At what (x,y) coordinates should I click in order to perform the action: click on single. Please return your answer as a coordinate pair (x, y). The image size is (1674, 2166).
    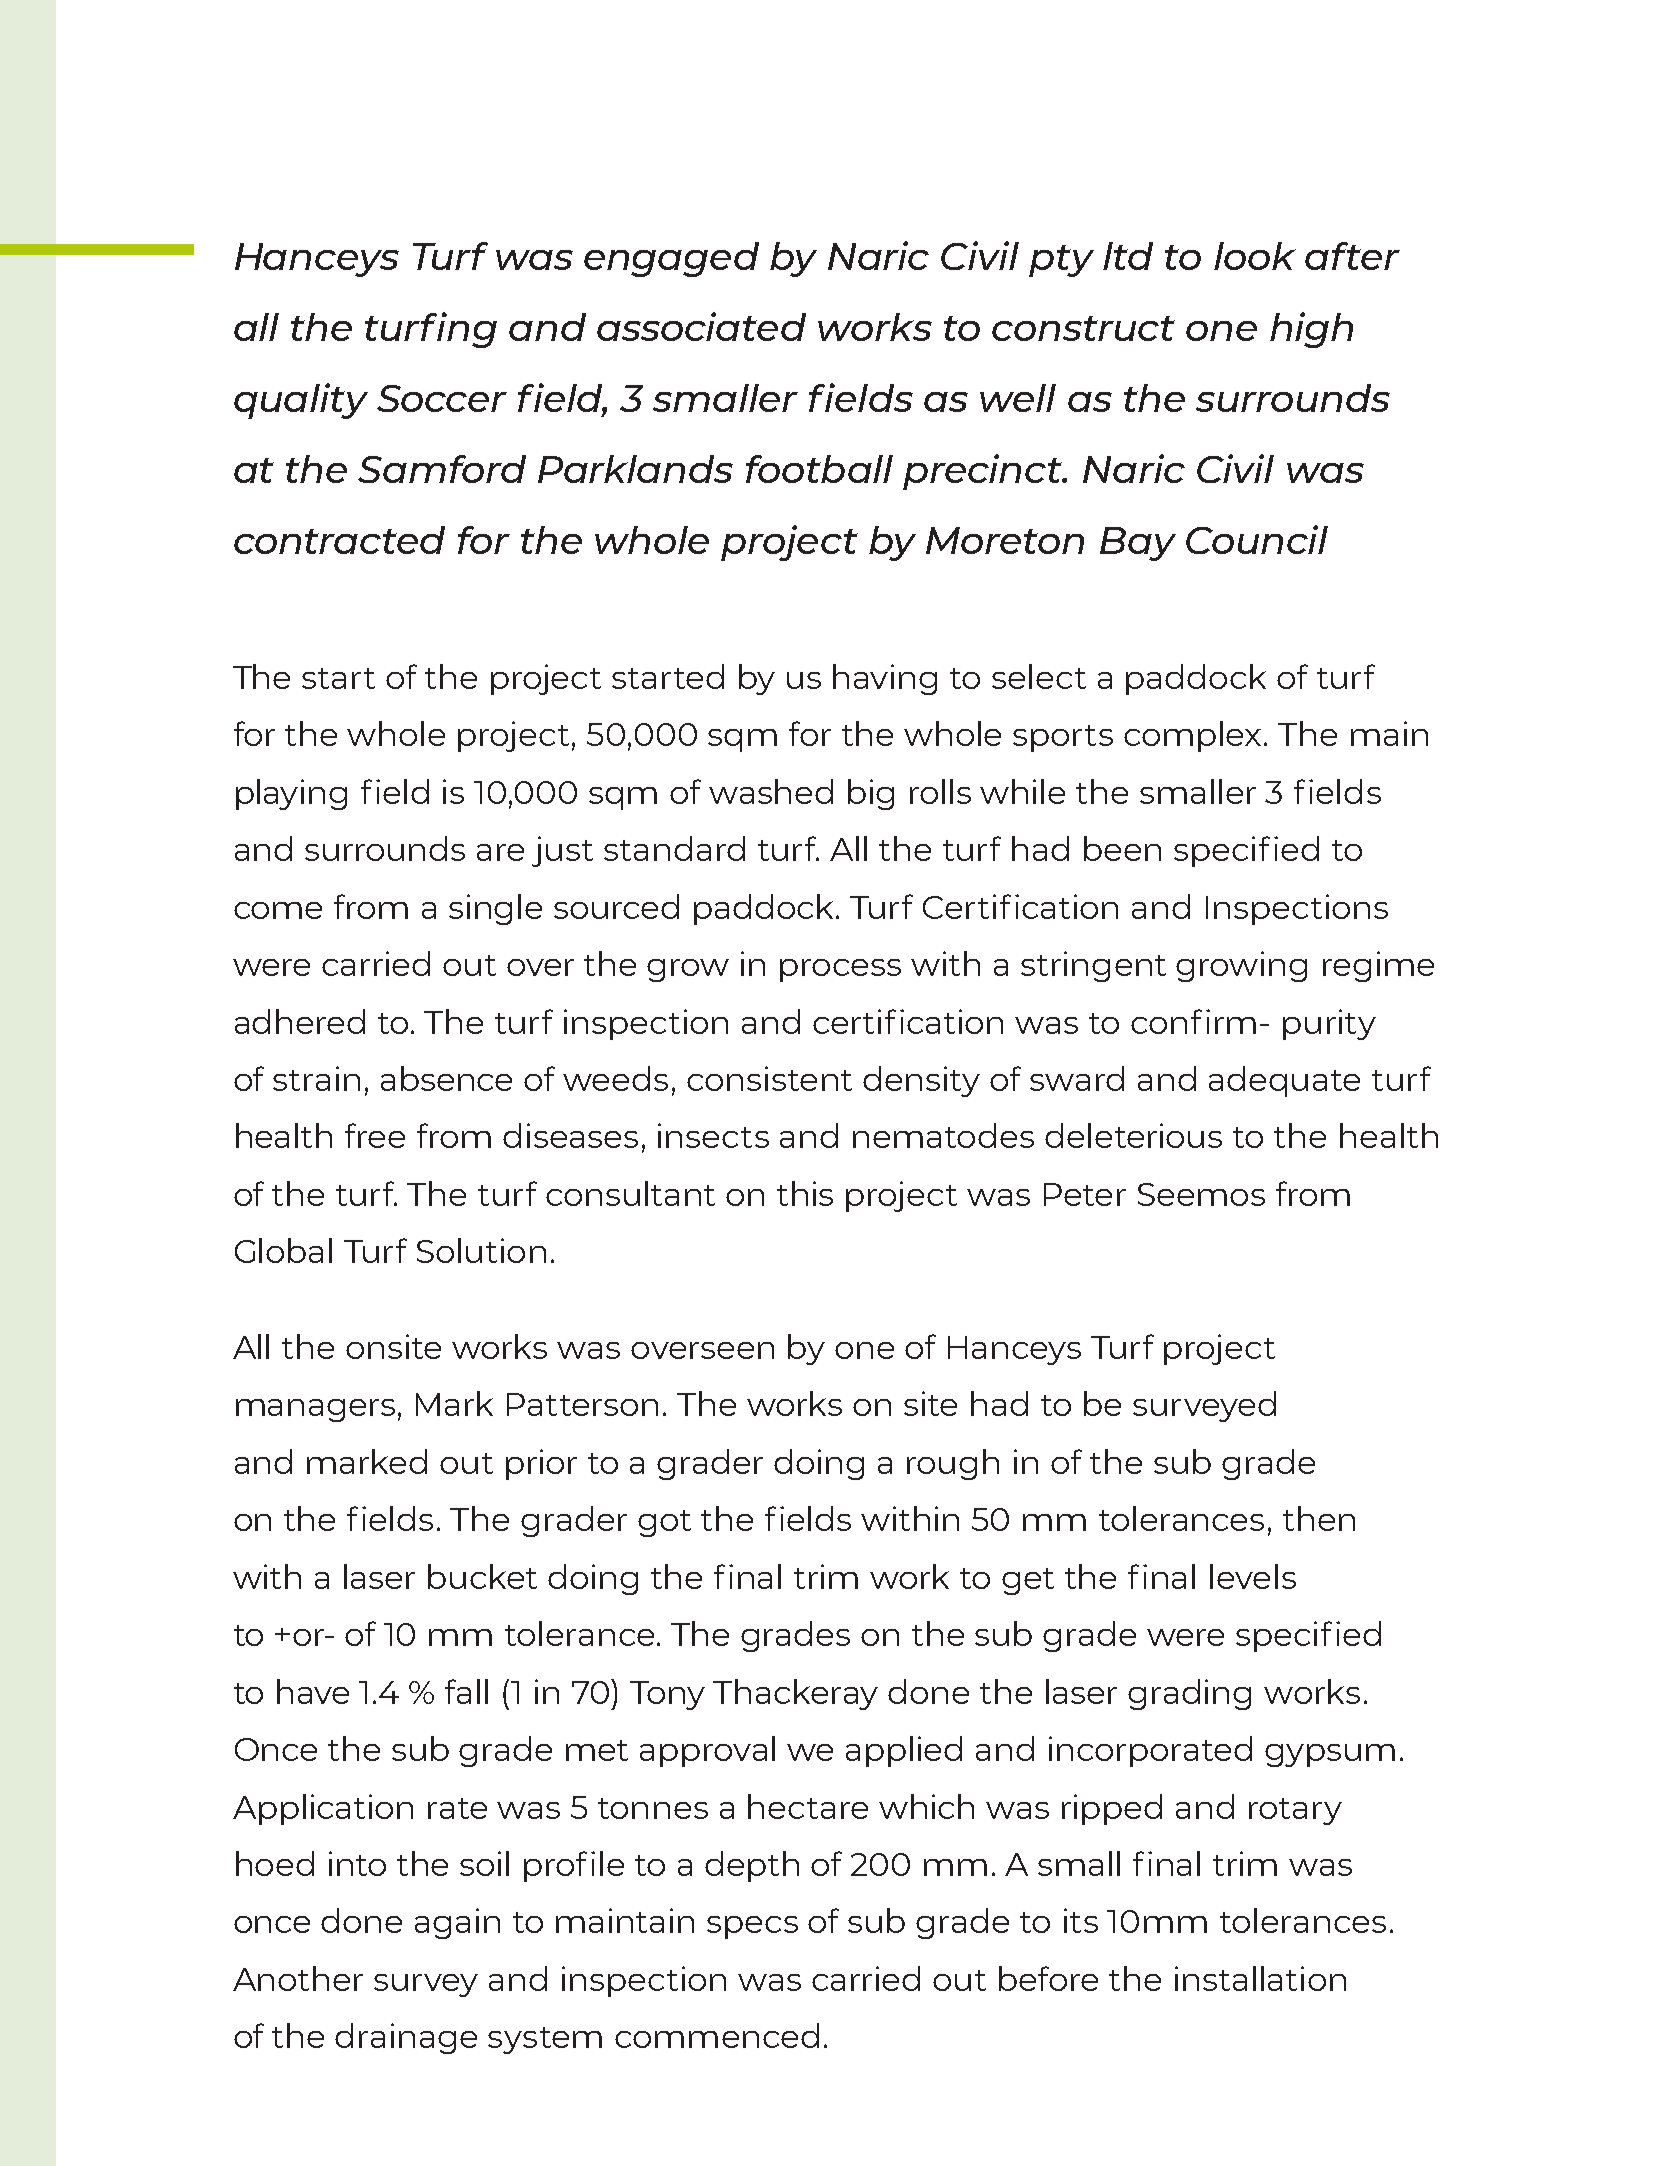
    Looking at the image, I should click on (495, 909).
